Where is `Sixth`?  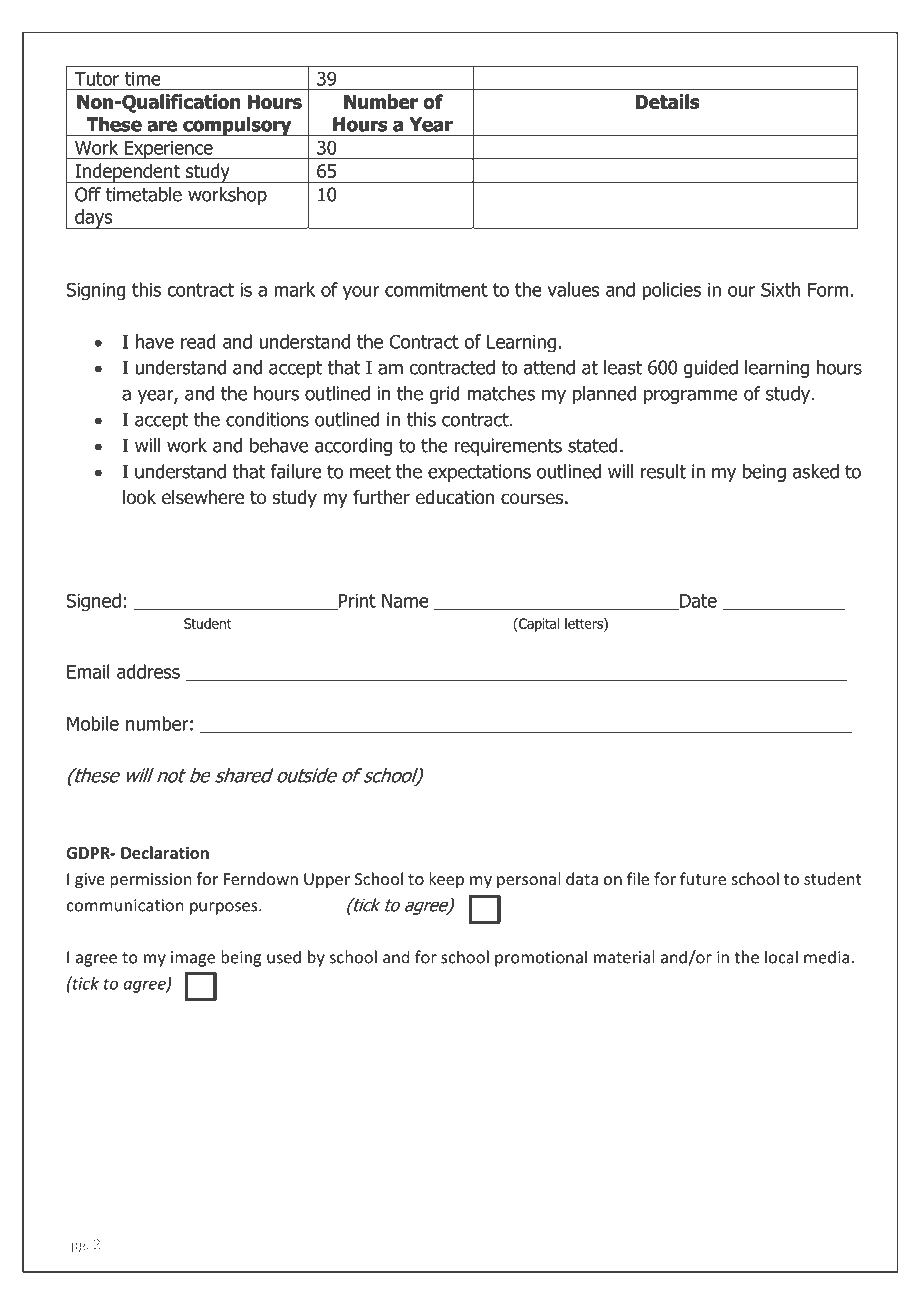
Sixth is located at coordinates (780, 289).
